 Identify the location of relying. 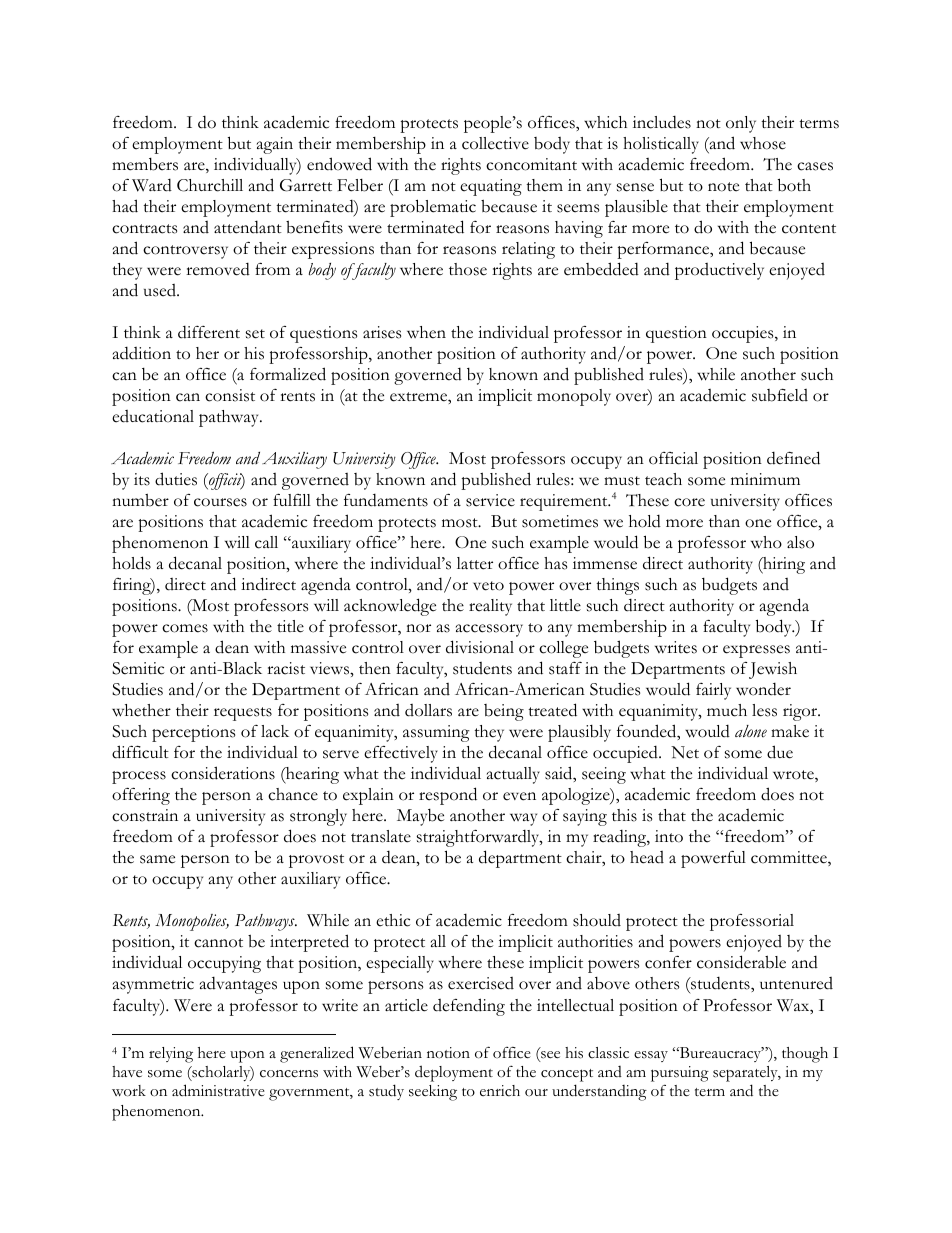
(171, 1055).
